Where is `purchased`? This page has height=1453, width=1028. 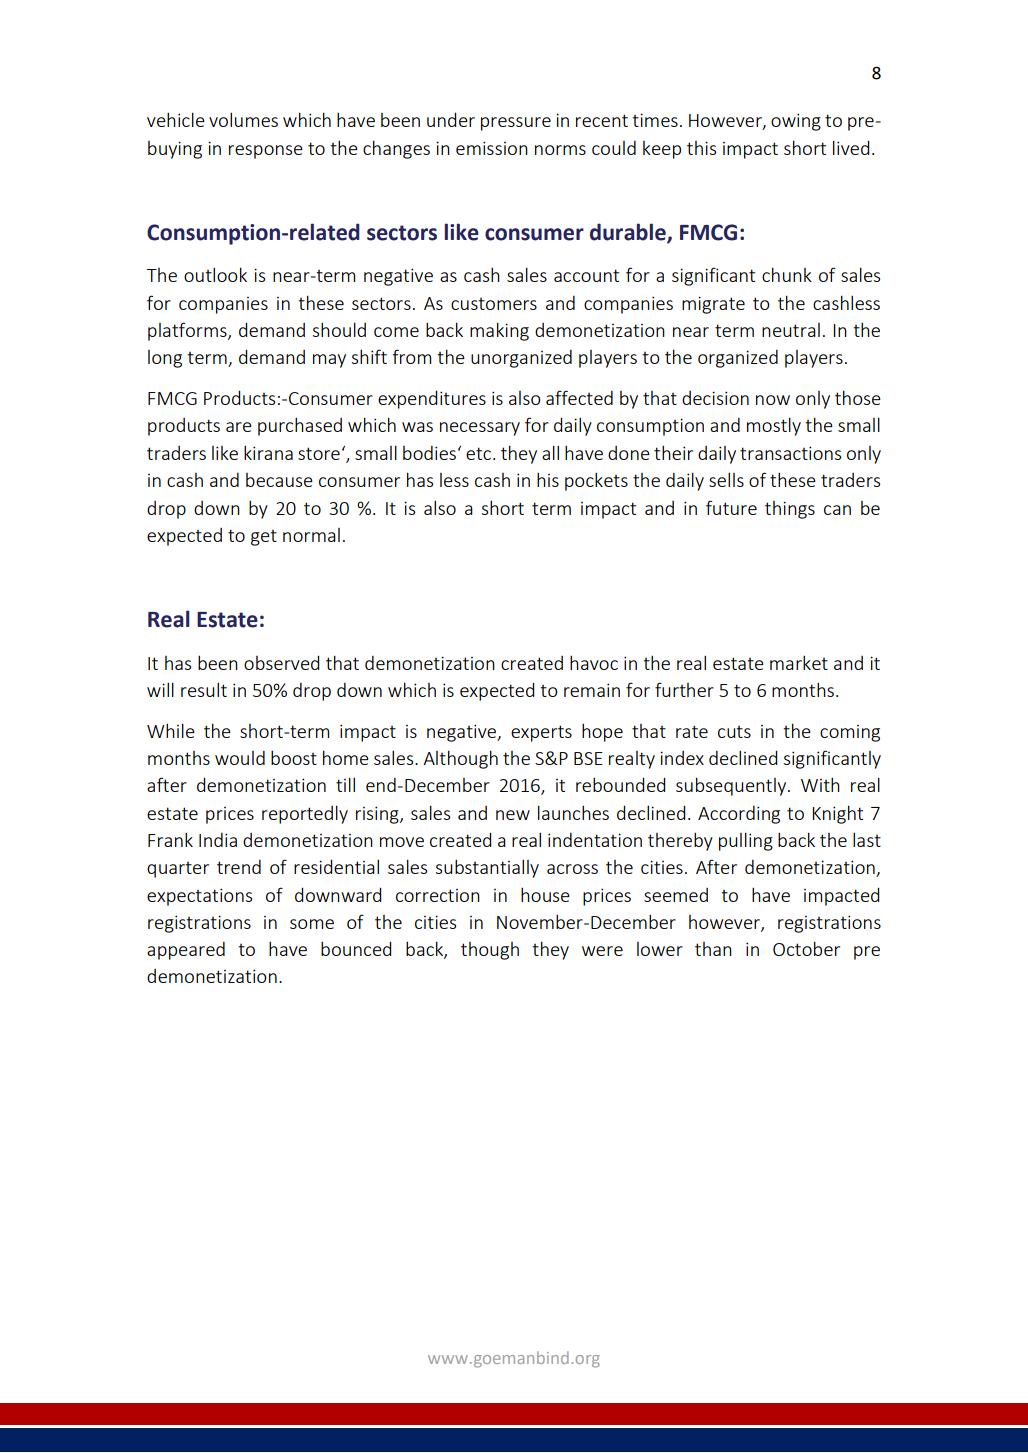
purchased is located at coordinates (300, 427).
